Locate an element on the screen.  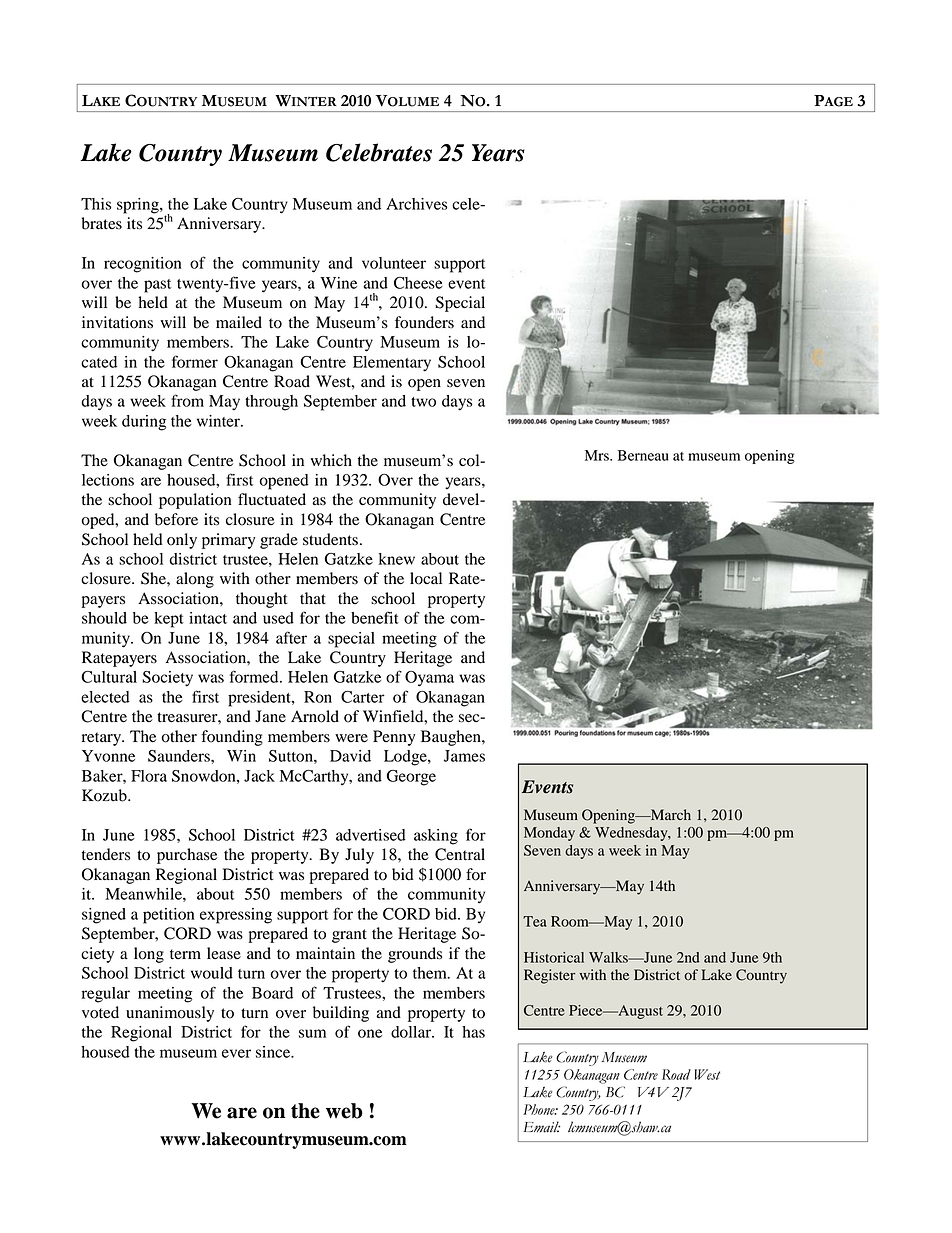
web is located at coordinates (344, 1111).
